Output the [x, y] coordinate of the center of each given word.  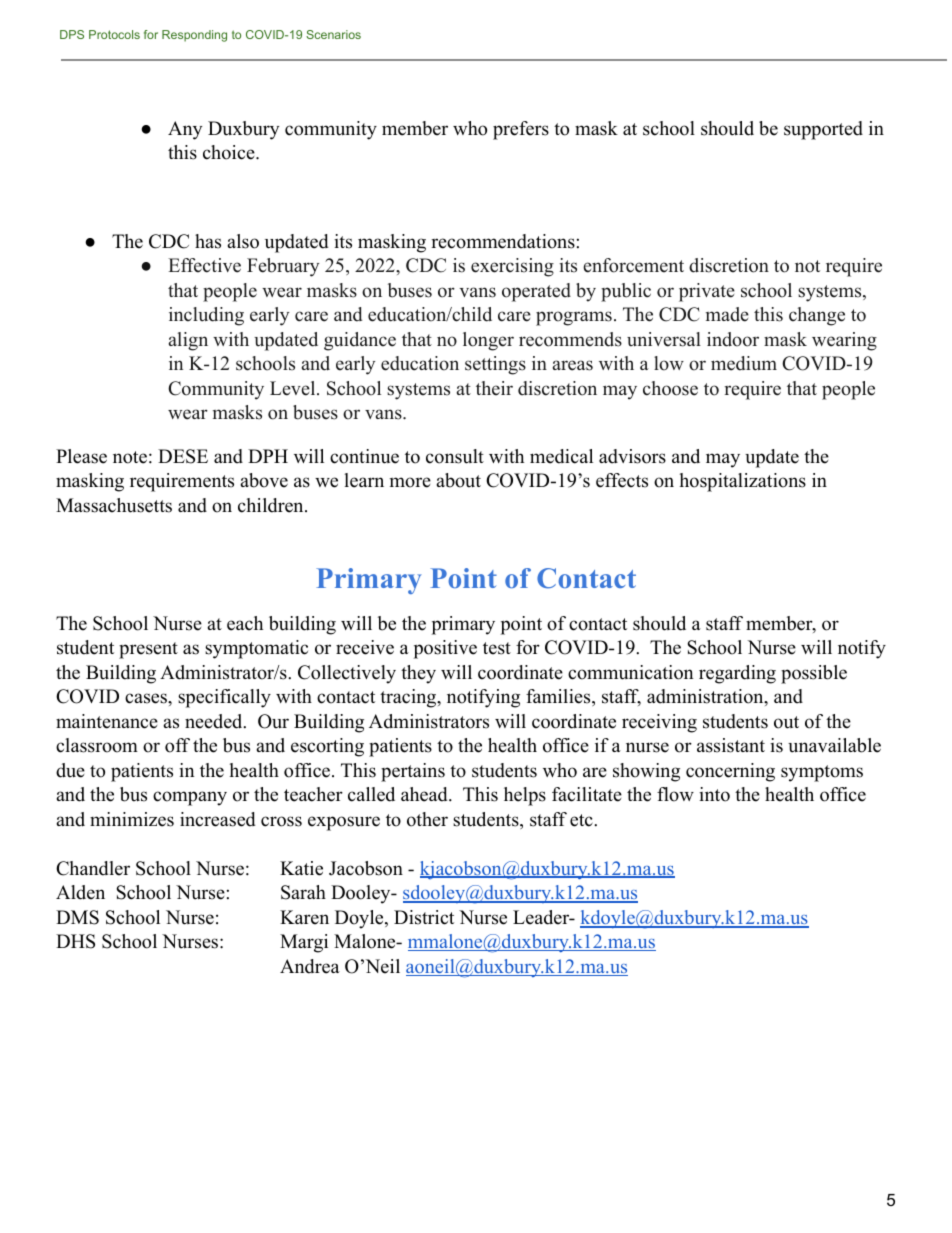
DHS [75, 941]
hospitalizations [743, 482]
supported [823, 130]
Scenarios [333, 34]
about [458, 480]
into [714, 794]
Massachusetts [114, 505]
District [424, 917]
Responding [194, 36]
